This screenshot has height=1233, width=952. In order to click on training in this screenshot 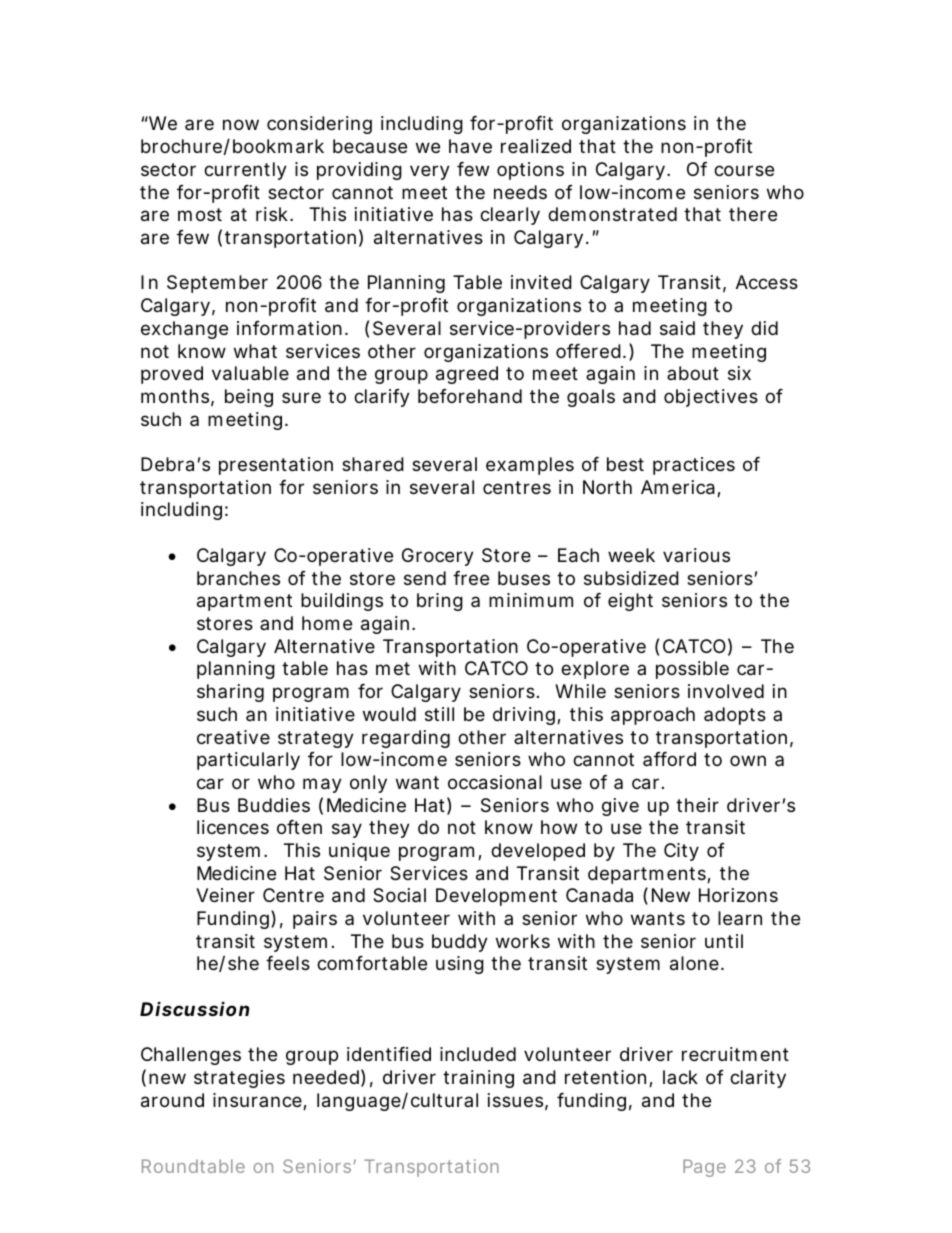, I will do `click(478, 1079)`.
